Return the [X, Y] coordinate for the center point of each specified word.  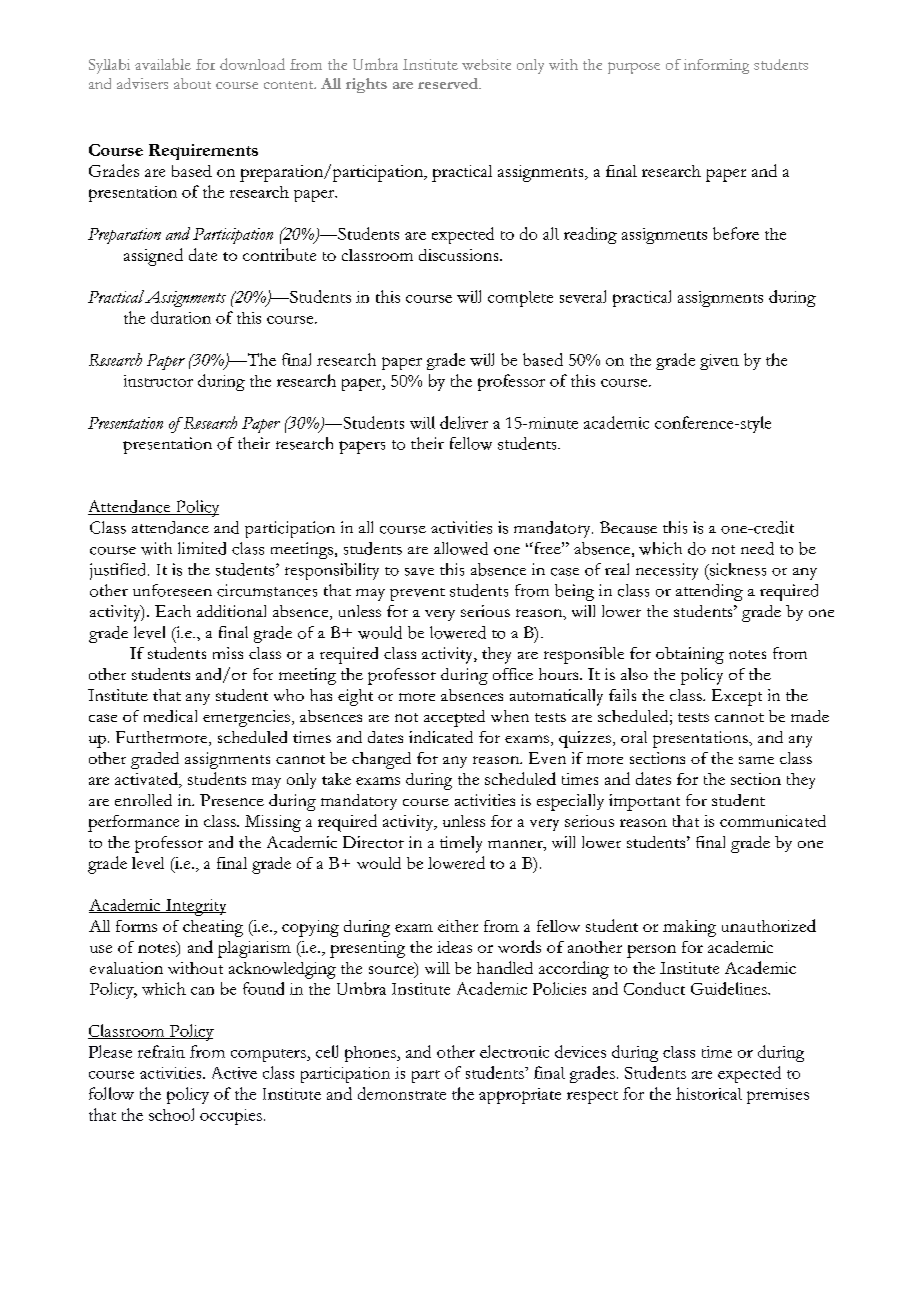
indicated [441, 737]
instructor [158, 381]
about [192, 83]
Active [234, 1073]
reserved [449, 83]
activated [147, 780]
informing [716, 66]
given [719, 362]
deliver [464, 422]
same [756, 760]
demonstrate [402, 1093]
